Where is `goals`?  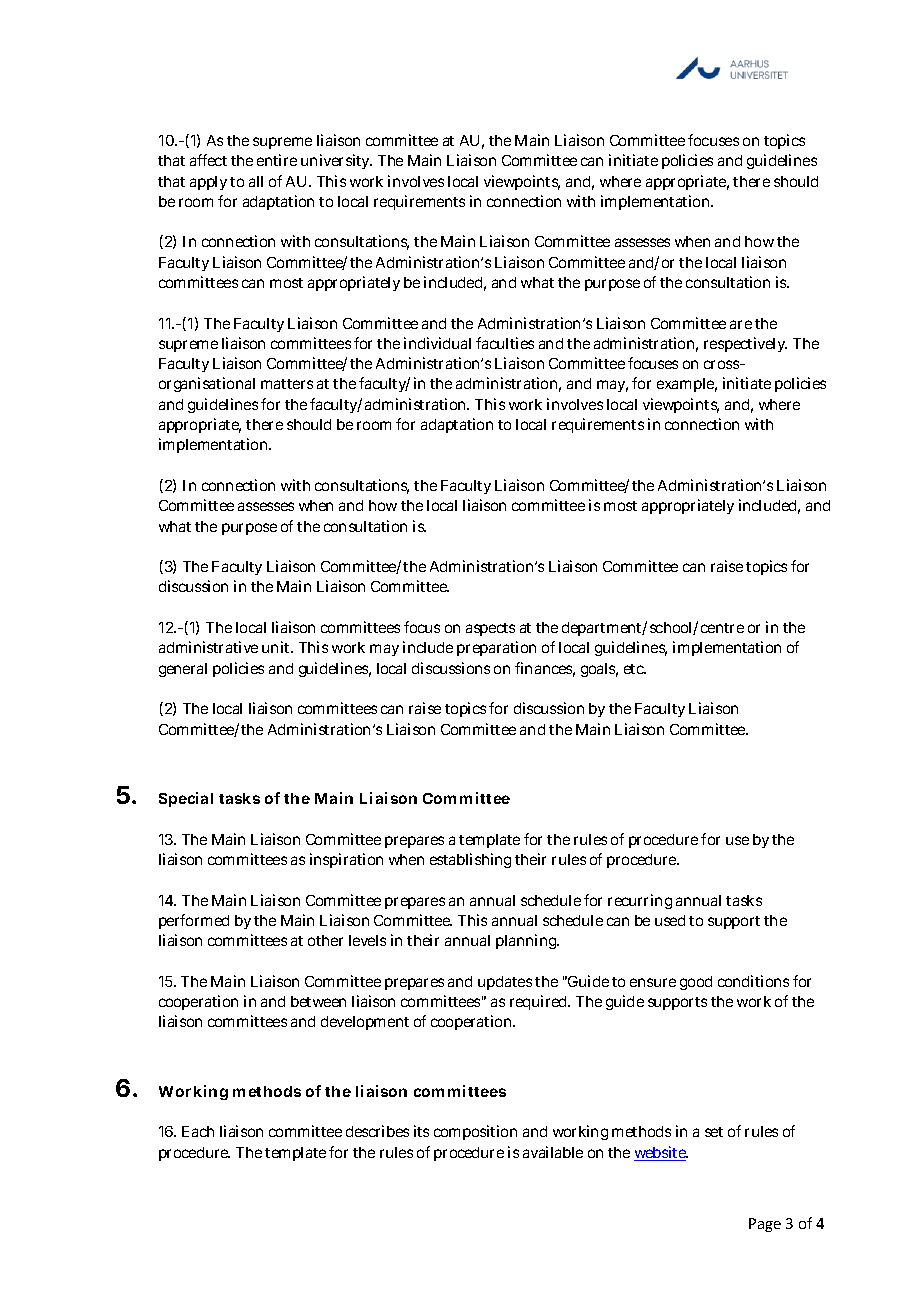
goals is located at coordinates (599, 670).
